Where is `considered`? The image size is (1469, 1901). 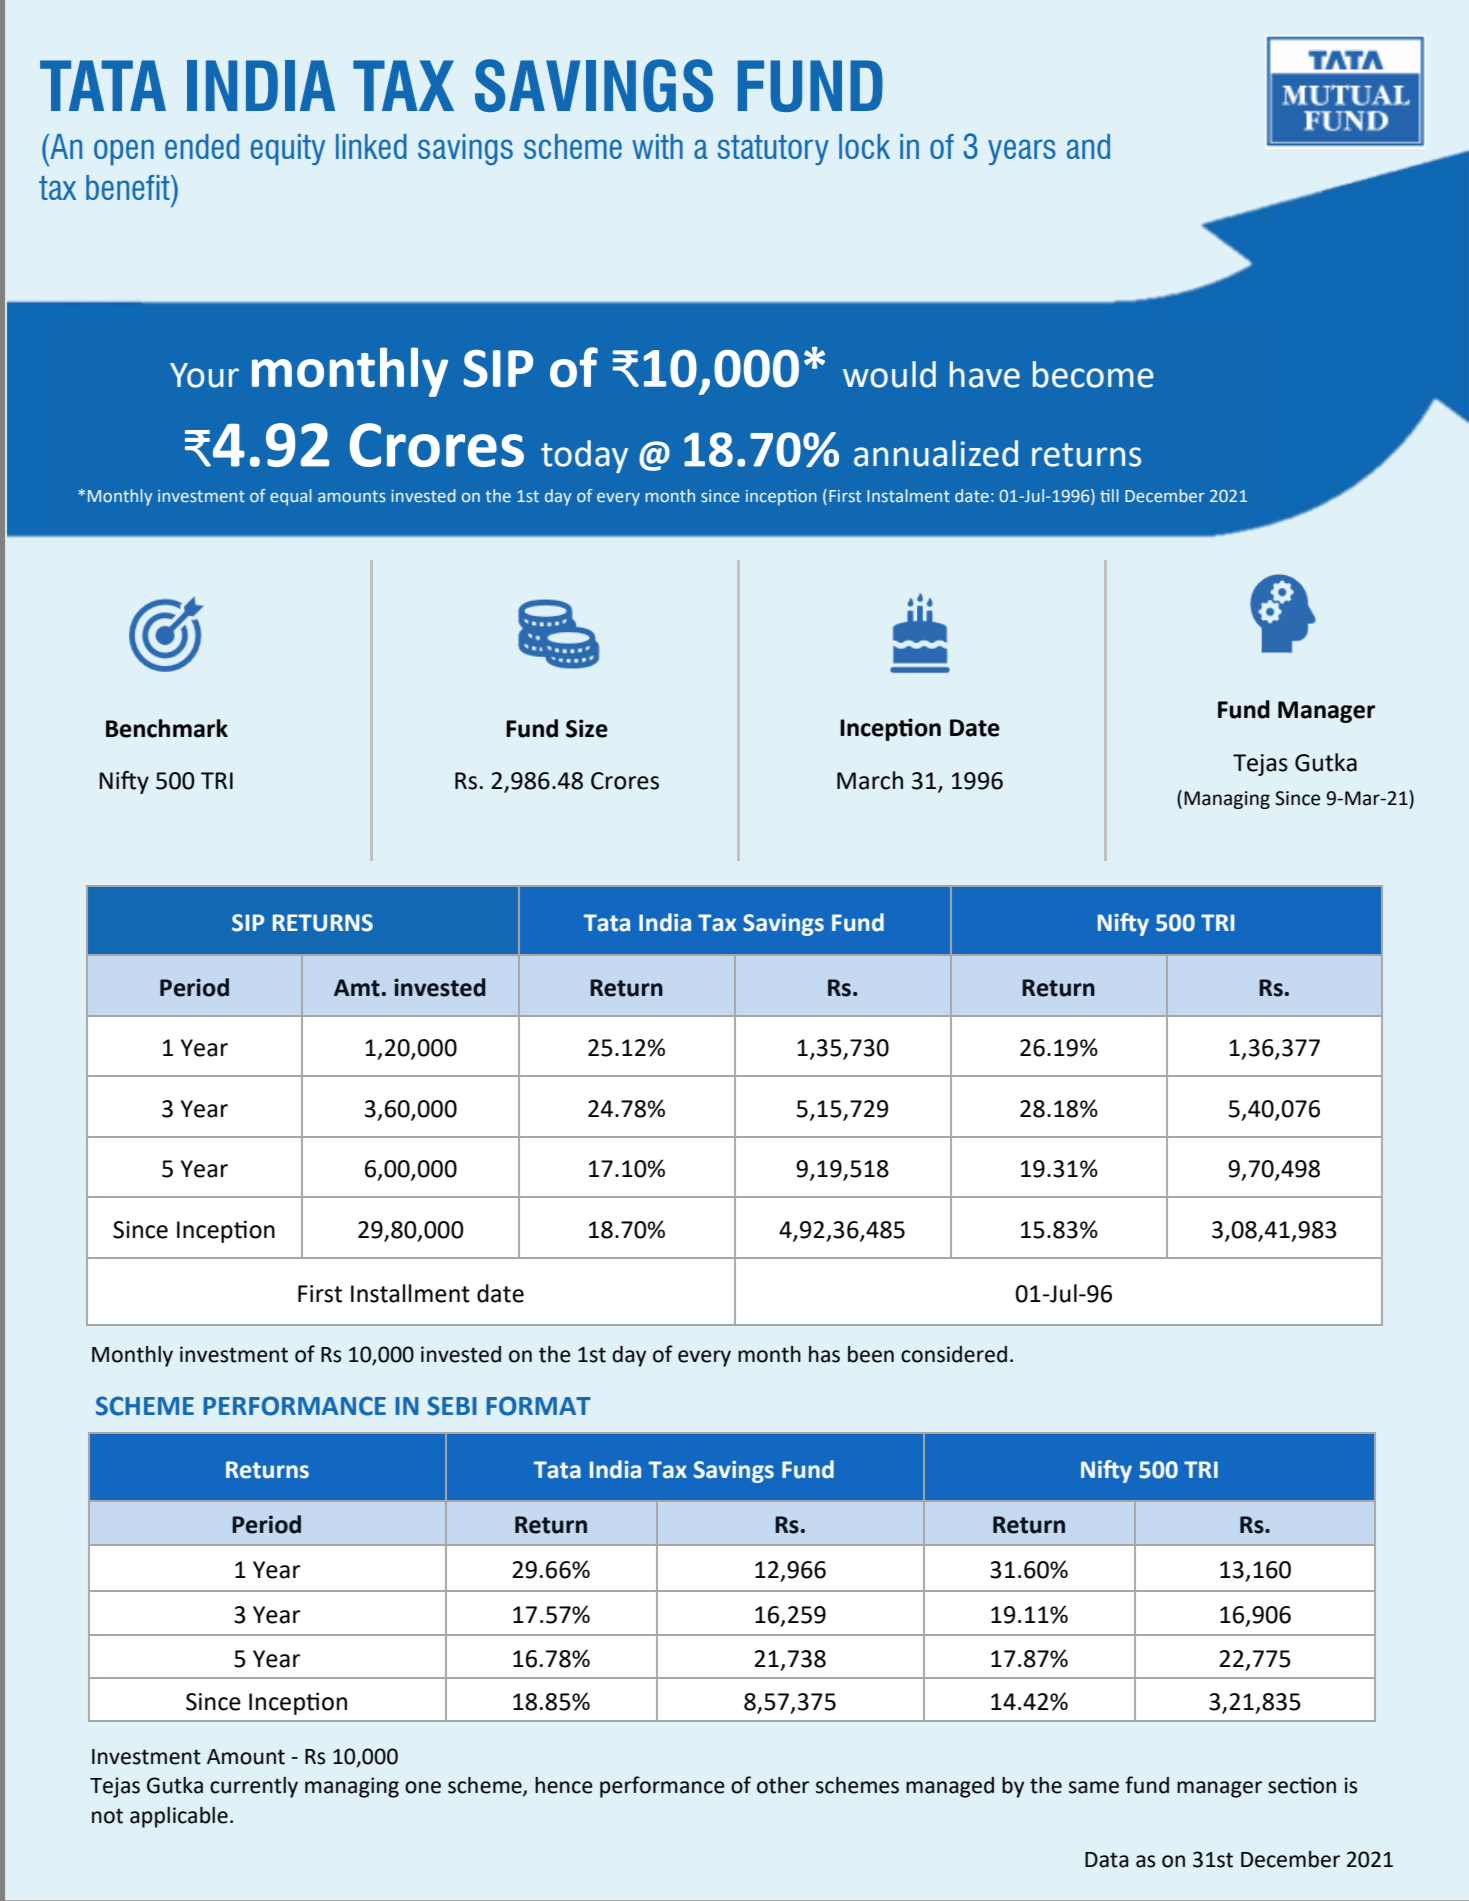 considered is located at coordinates (954, 1354).
